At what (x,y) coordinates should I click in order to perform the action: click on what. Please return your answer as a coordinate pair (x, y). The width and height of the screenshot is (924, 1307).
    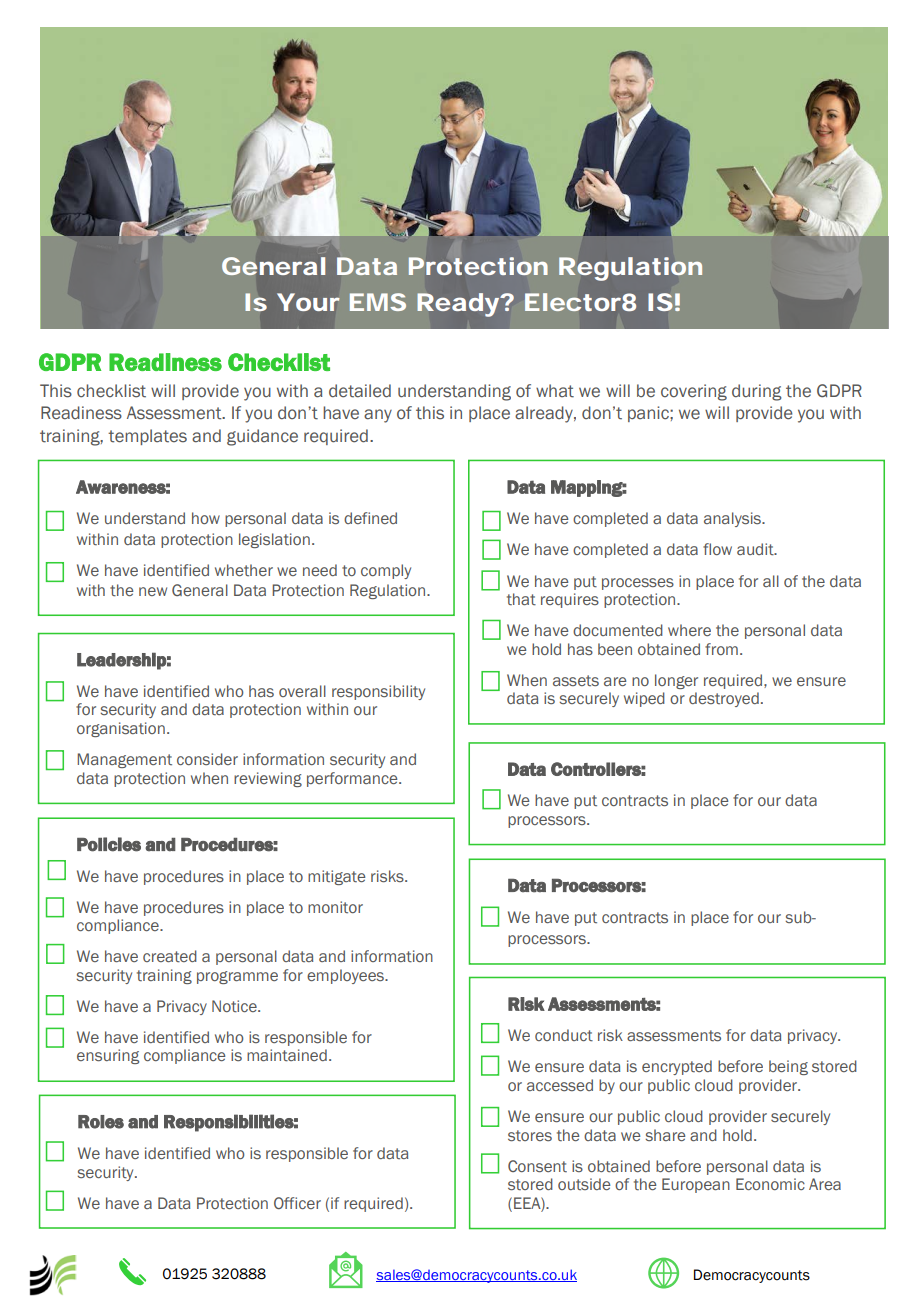
    Looking at the image, I should click on (555, 391).
